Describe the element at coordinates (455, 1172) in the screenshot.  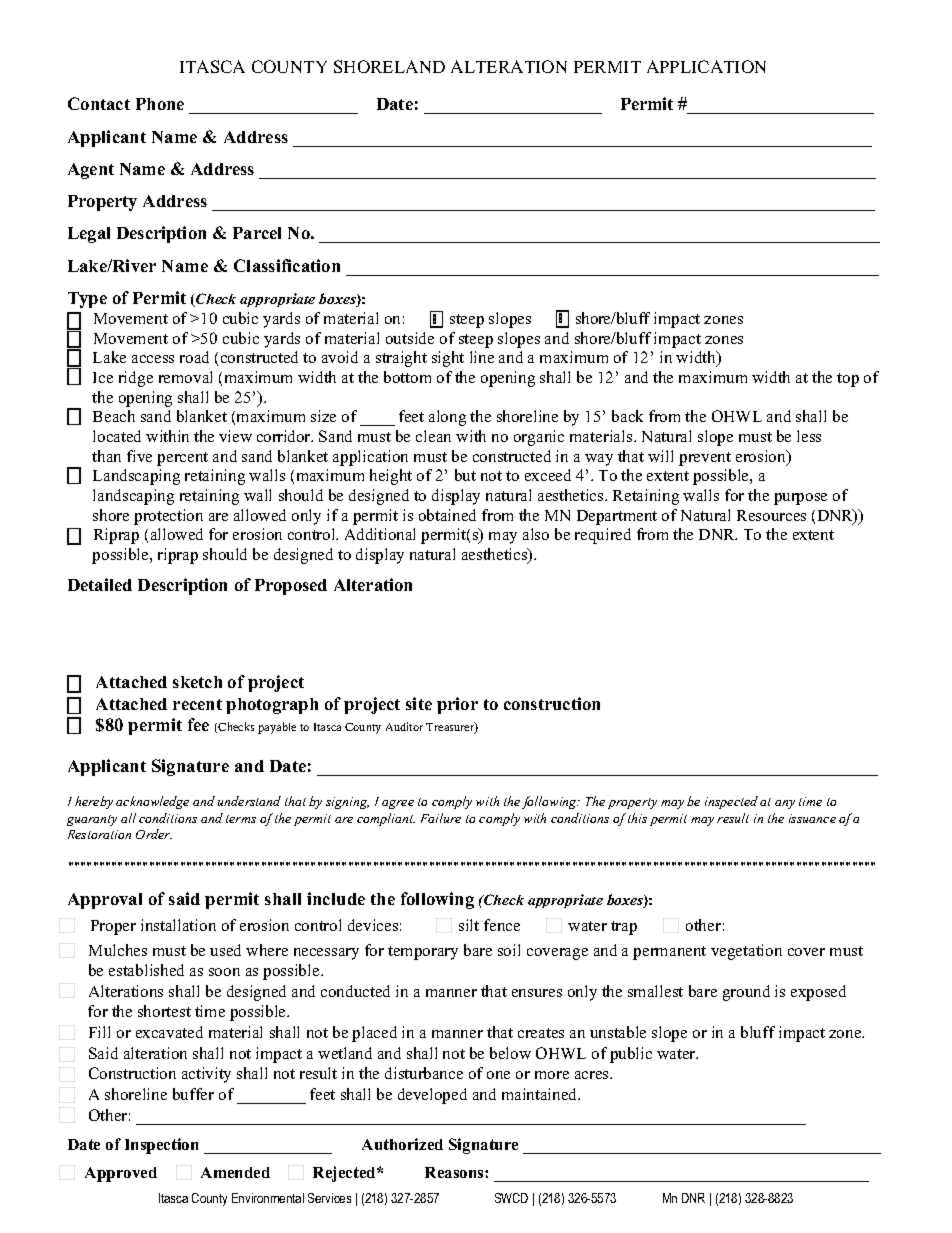
I see `Reasons` at that location.
